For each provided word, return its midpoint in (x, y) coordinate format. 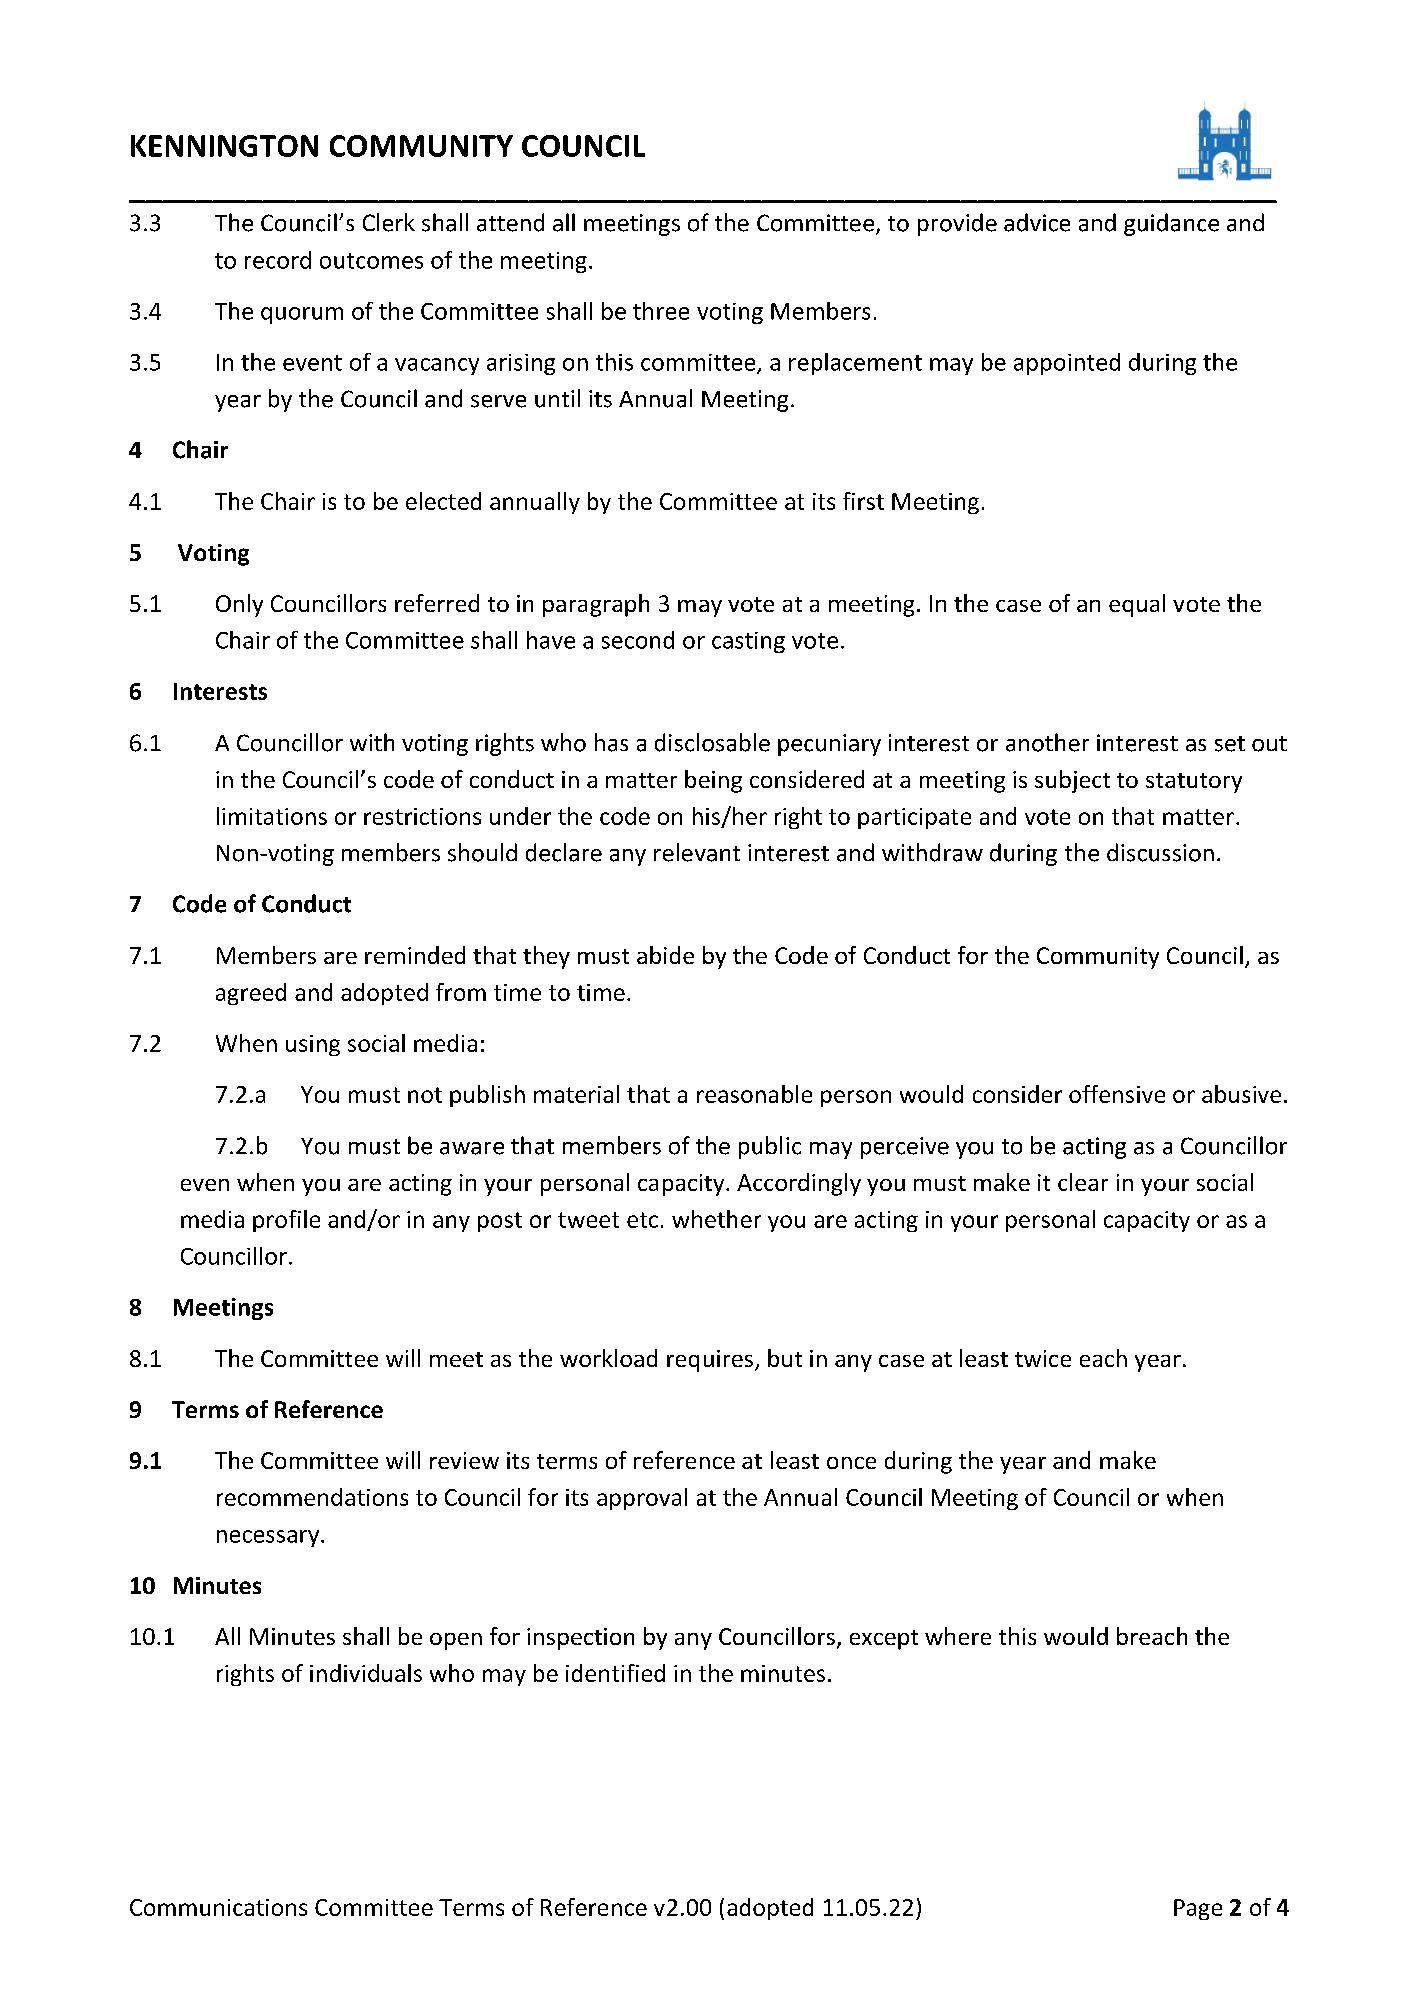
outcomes (371, 261)
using (313, 1045)
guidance (1171, 224)
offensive (1117, 1094)
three (661, 311)
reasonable (754, 1094)
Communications (218, 1907)
